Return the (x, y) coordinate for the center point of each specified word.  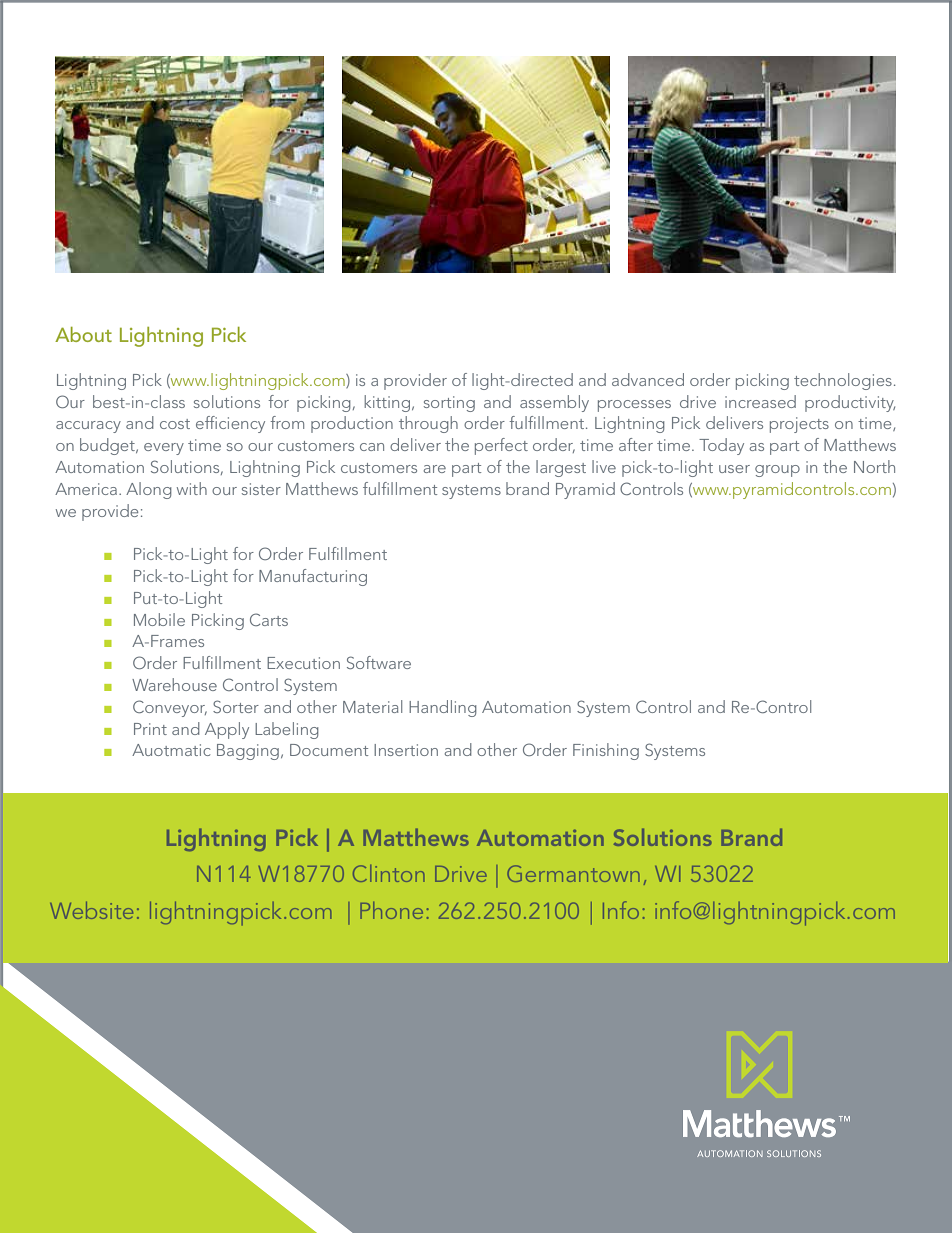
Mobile (159, 619)
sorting (449, 404)
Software (379, 662)
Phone (391, 910)
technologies (843, 381)
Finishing (606, 751)
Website (91, 910)
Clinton (389, 873)
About (83, 334)
